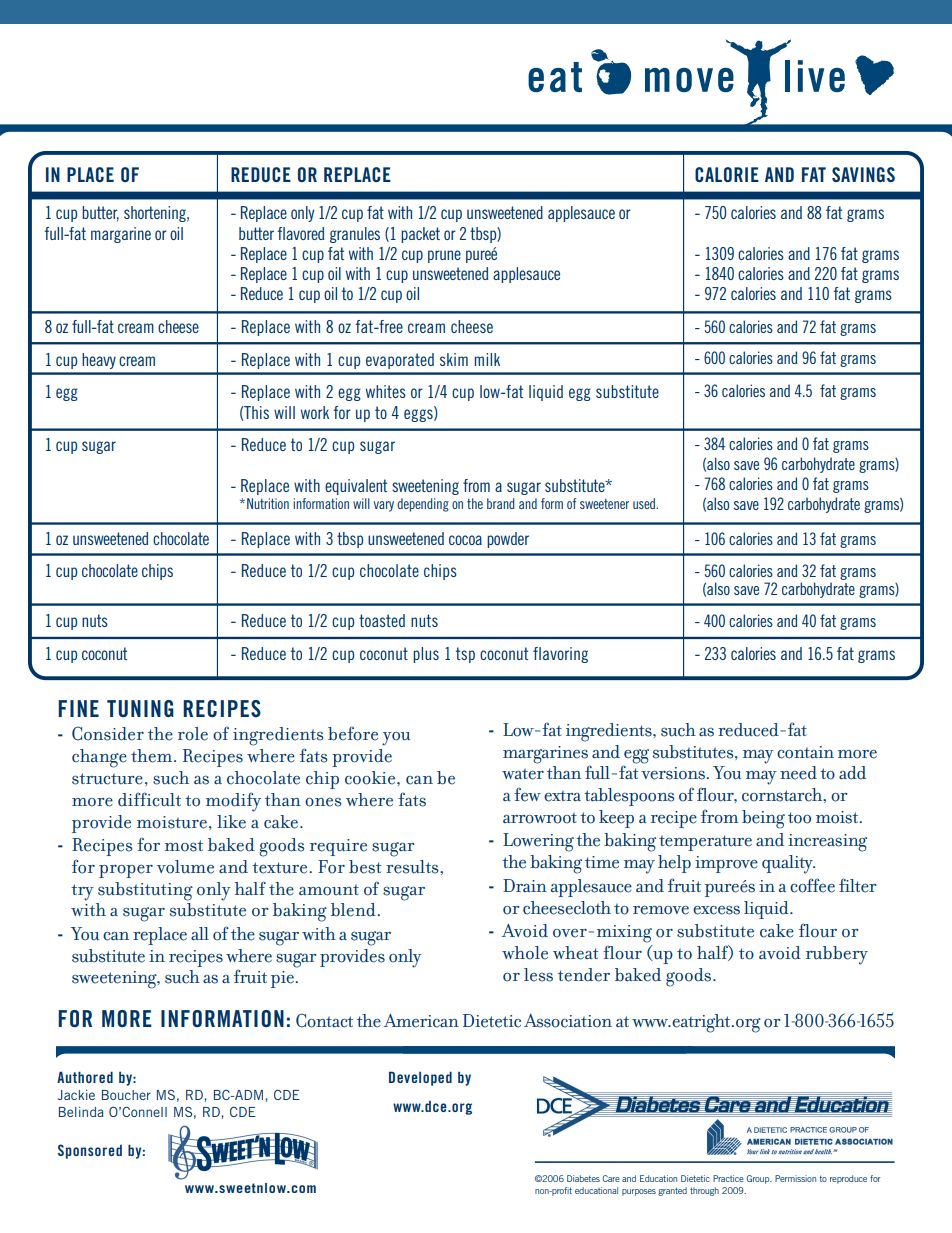 This image has height=1233, width=952. Describe the element at coordinates (90, 1151) in the image. I see `Sponsored` at that location.
